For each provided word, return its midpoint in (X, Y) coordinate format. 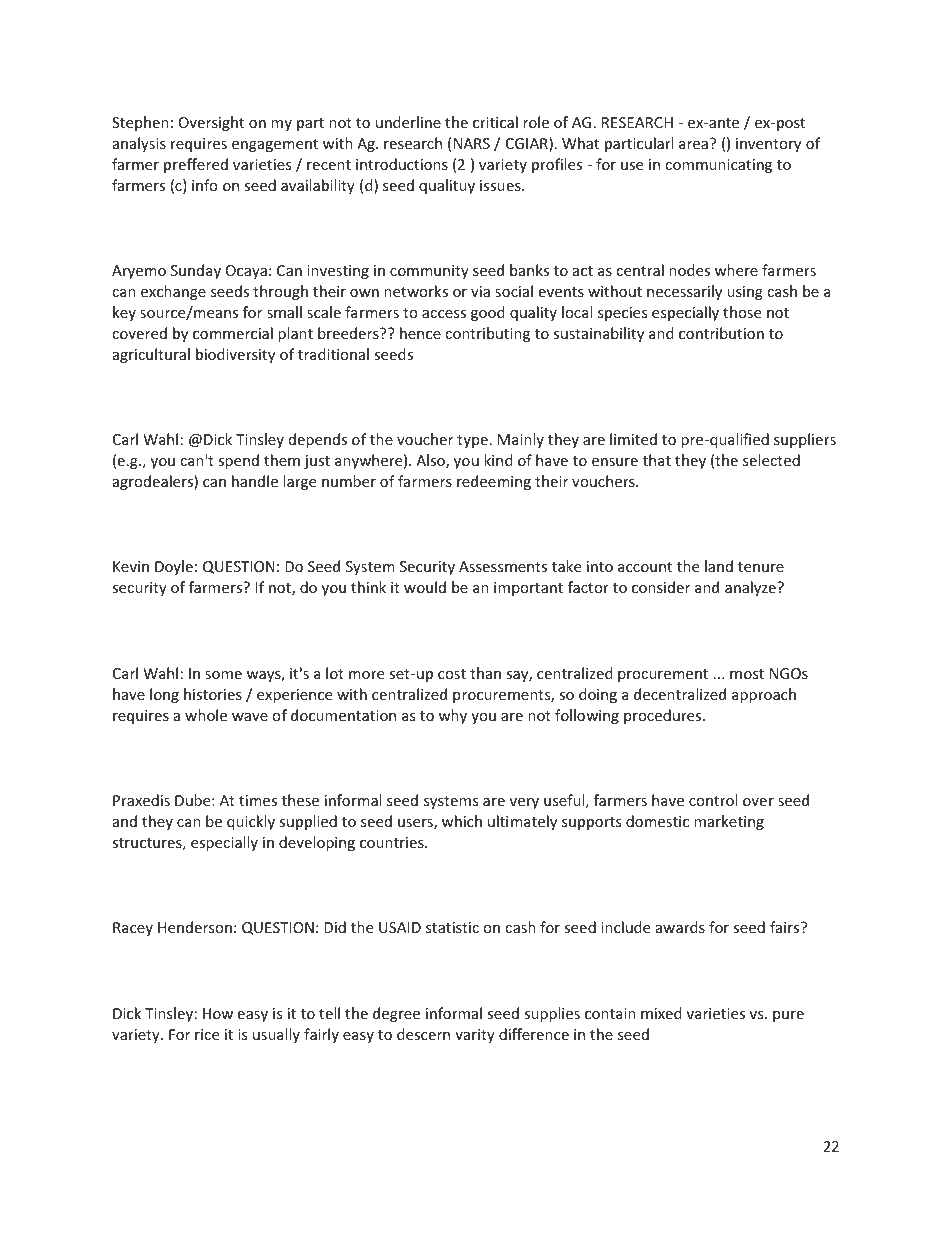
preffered (196, 165)
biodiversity (235, 355)
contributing (487, 334)
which (462, 821)
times (258, 800)
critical (495, 122)
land (719, 566)
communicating (718, 166)
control (713, 800)
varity (475, 1036)
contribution (721, 333)
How (218, 1013)
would (425, 587)
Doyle (174, 567)
